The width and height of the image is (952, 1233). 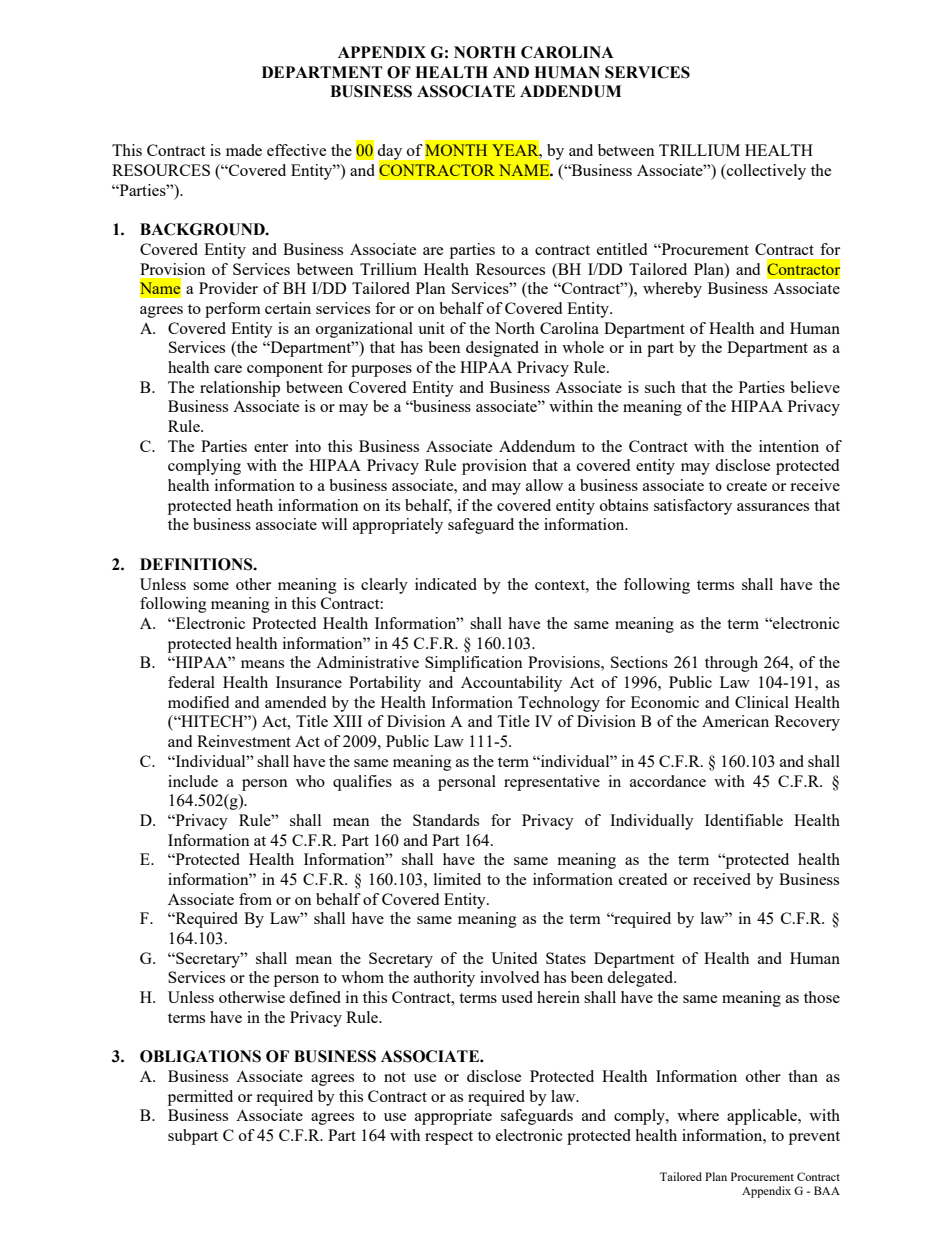 I want to click on Insurance, so click(x=309, y=682).
